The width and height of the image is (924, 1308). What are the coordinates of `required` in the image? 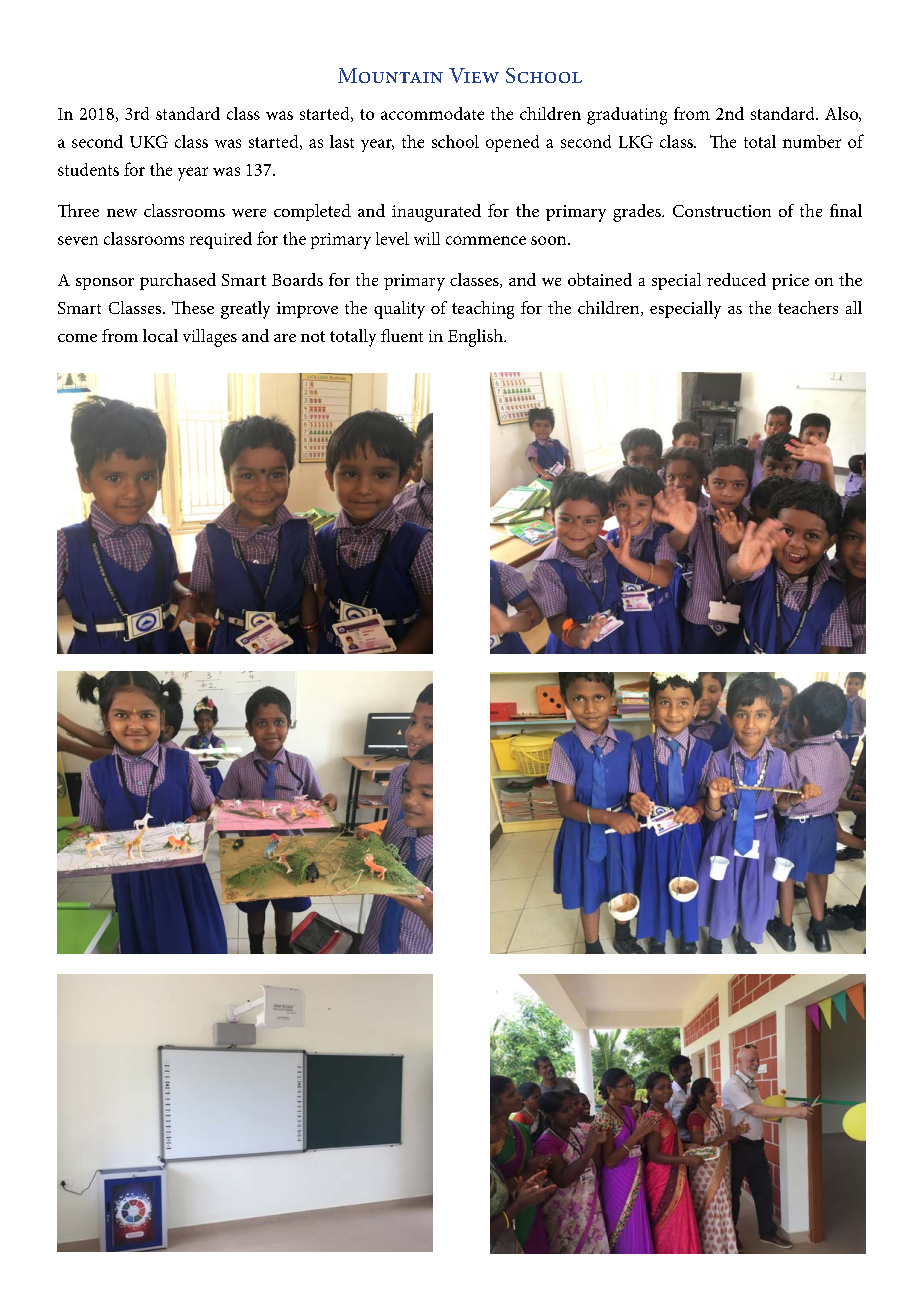 It's located at (221, 240).
